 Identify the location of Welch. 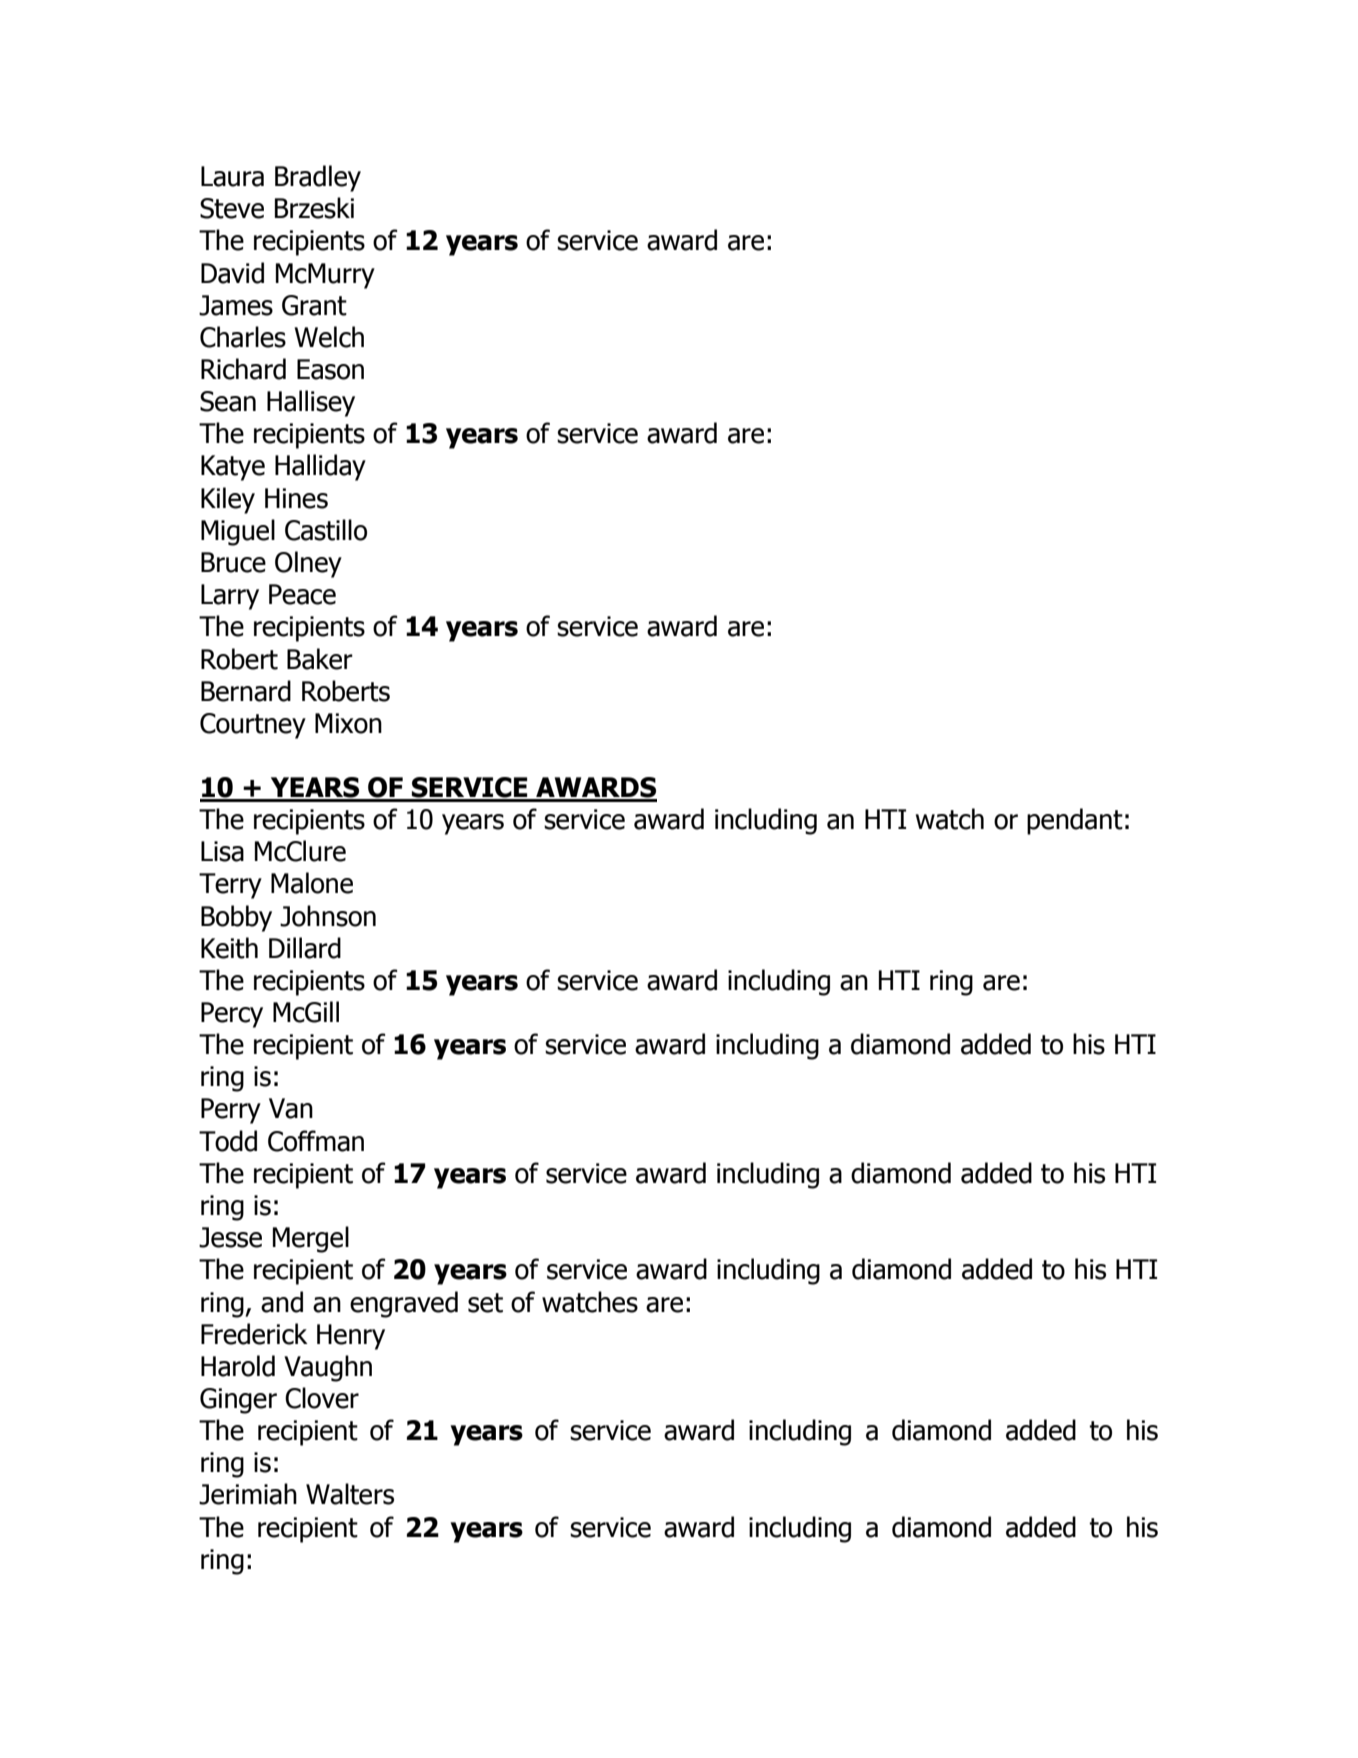
(329, 337).
